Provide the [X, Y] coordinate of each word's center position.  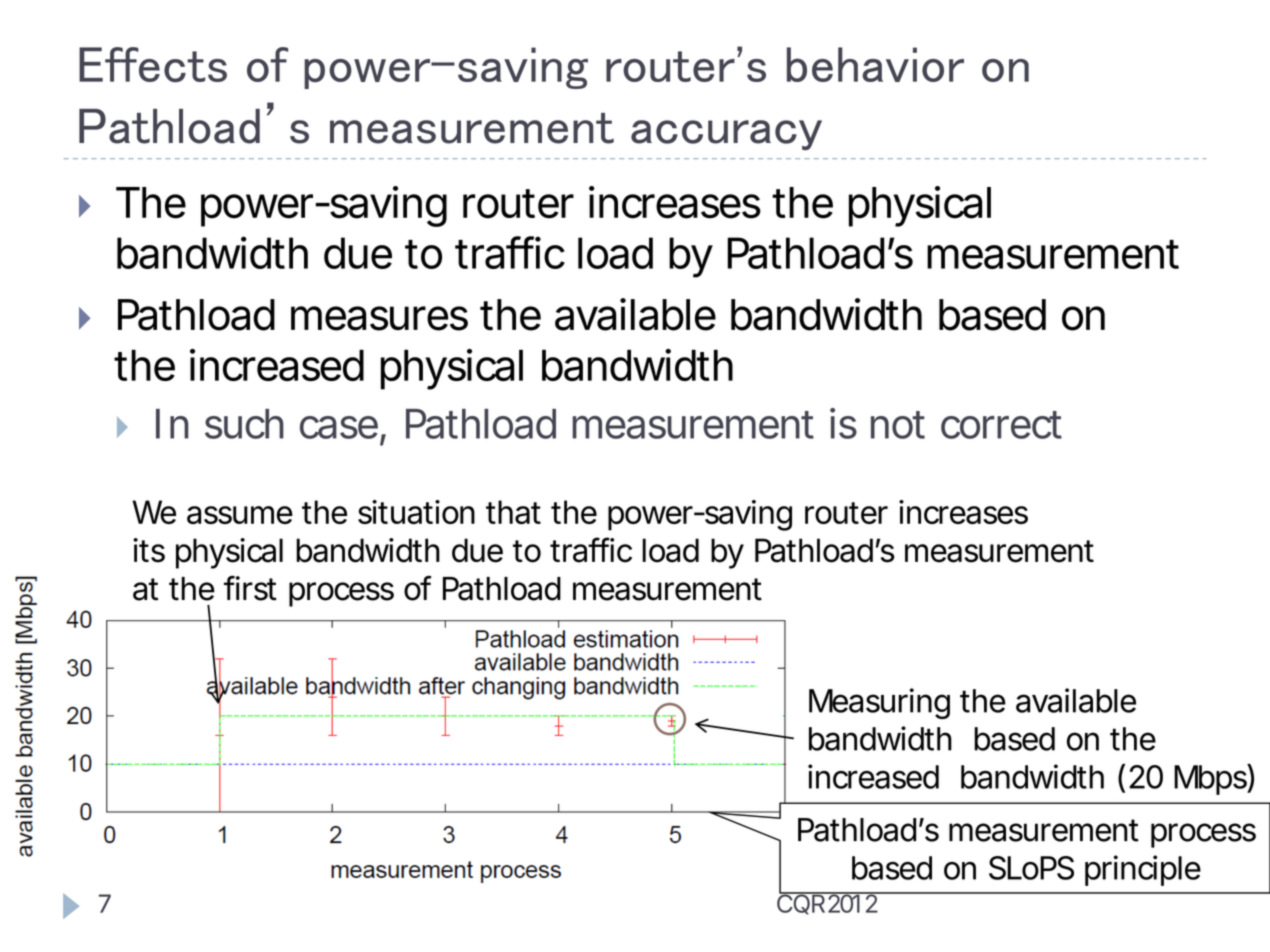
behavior [875, 64]
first [250, 588]
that [513, 512]
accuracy [726, 135]
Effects [153, 65]
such [242, 424]
